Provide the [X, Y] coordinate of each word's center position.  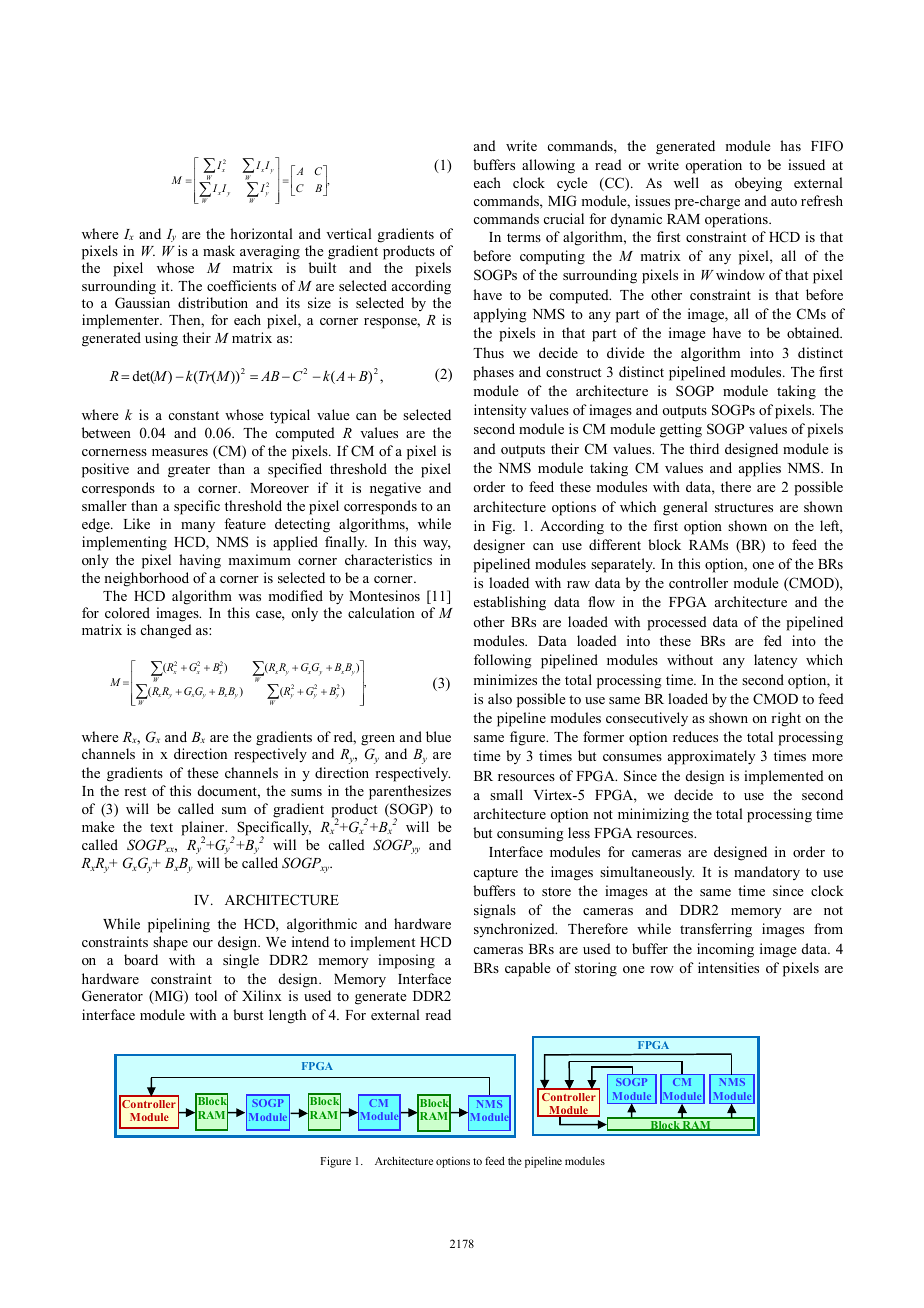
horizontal [261, 233]
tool [206, 995]
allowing [548, 166]
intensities [728, 967]
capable [528, 969]
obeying [758, 184]
